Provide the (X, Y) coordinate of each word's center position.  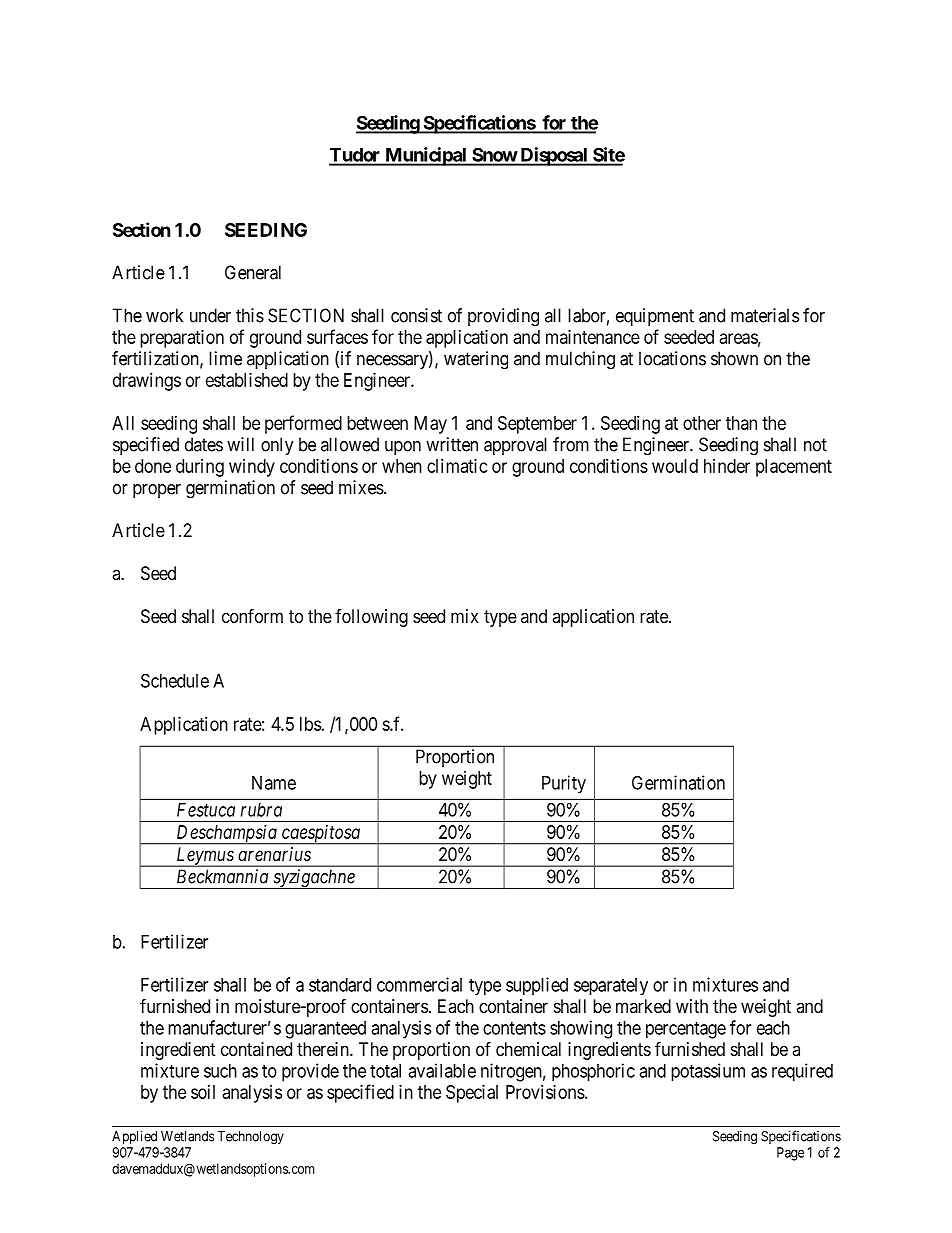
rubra (261, 810)
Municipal (426, 156)
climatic (457, 466)
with (692, 1006)
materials (765, 315)
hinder (727, 466)
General (253, 272)
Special (472, 1094)
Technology (251, 1138)
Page (790, 1154)
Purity (564, 784)
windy (252, 468)
